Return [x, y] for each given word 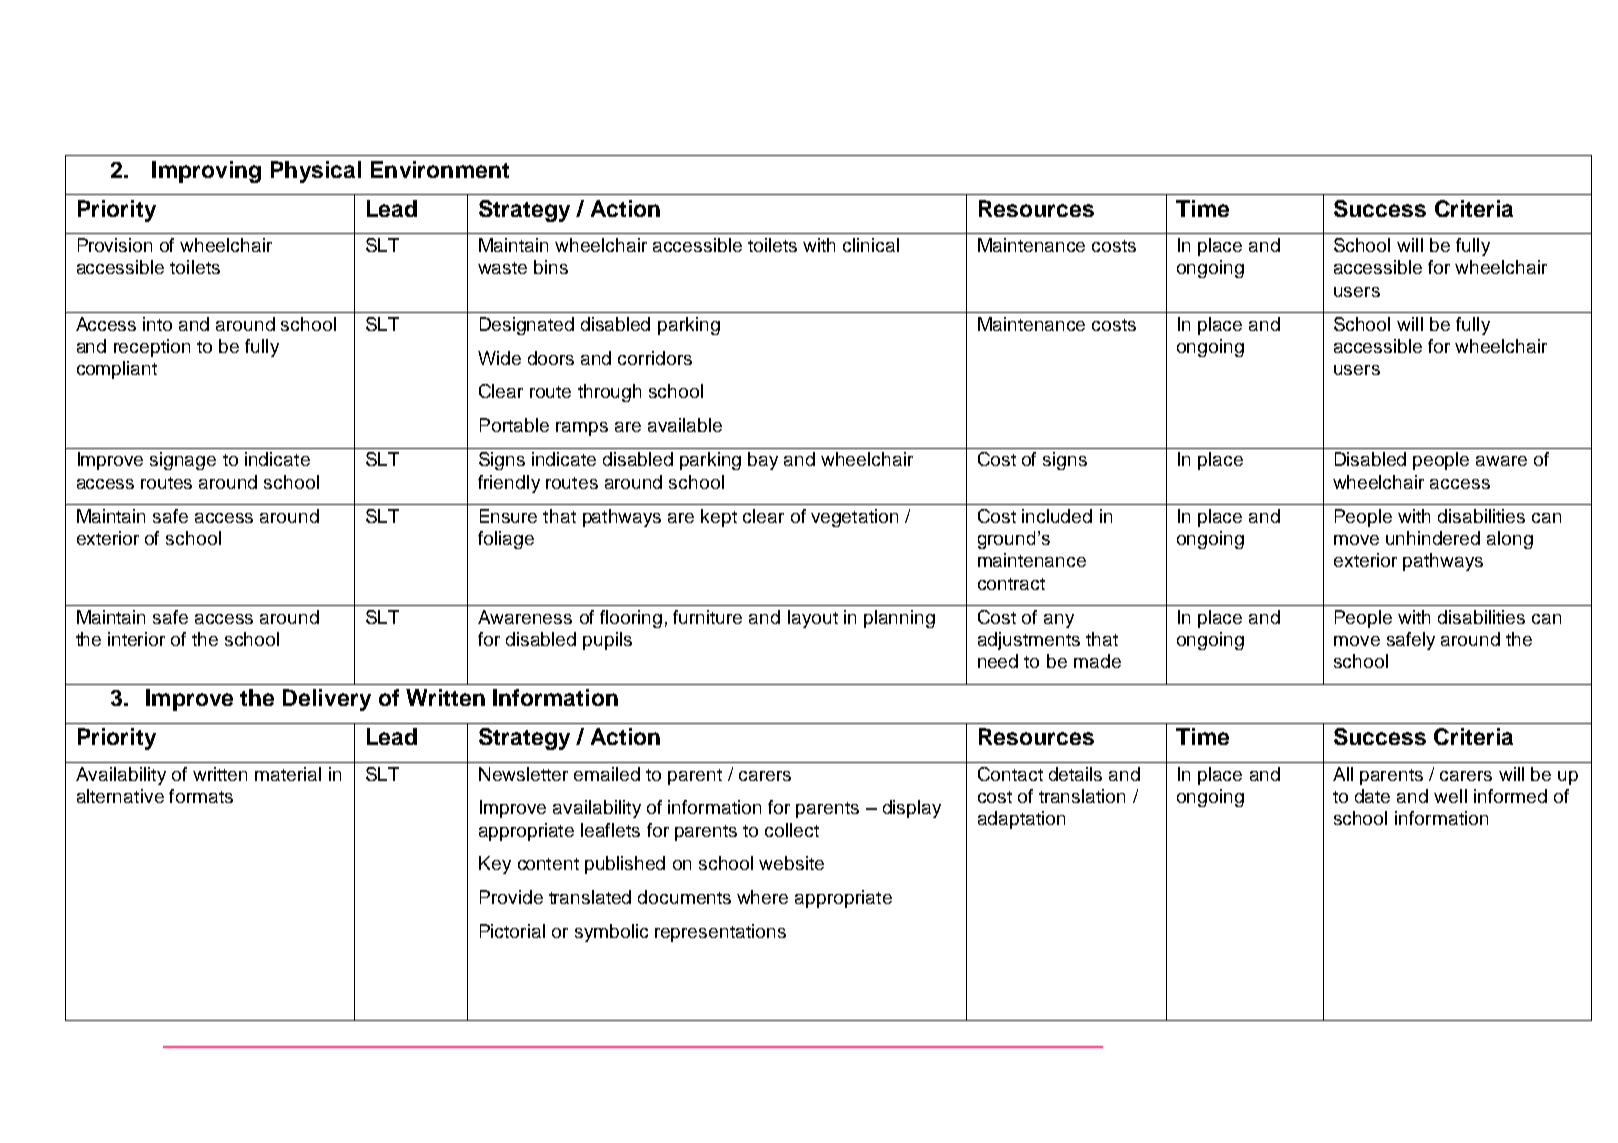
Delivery [327, 700]
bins [551, 267]
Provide [511, 897]
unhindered [1433, 538]
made [1097, 661]
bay [763, 461]
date [1372, 796]
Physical [316, 172]
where [762, 897]
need [998, 661]
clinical [871, 245]
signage [183, 461]
